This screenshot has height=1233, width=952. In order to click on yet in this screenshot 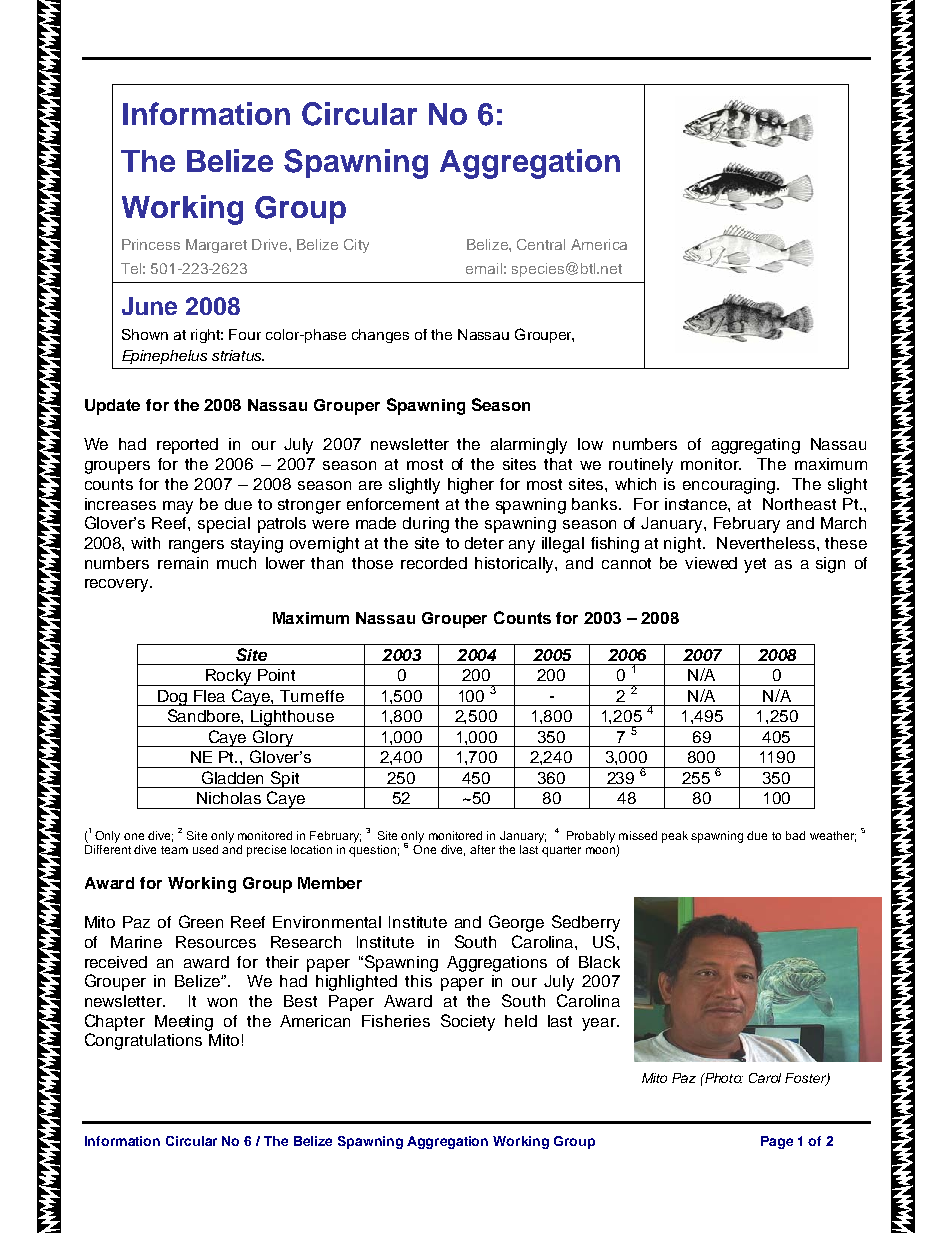, I will do `click(755, 565)`.
